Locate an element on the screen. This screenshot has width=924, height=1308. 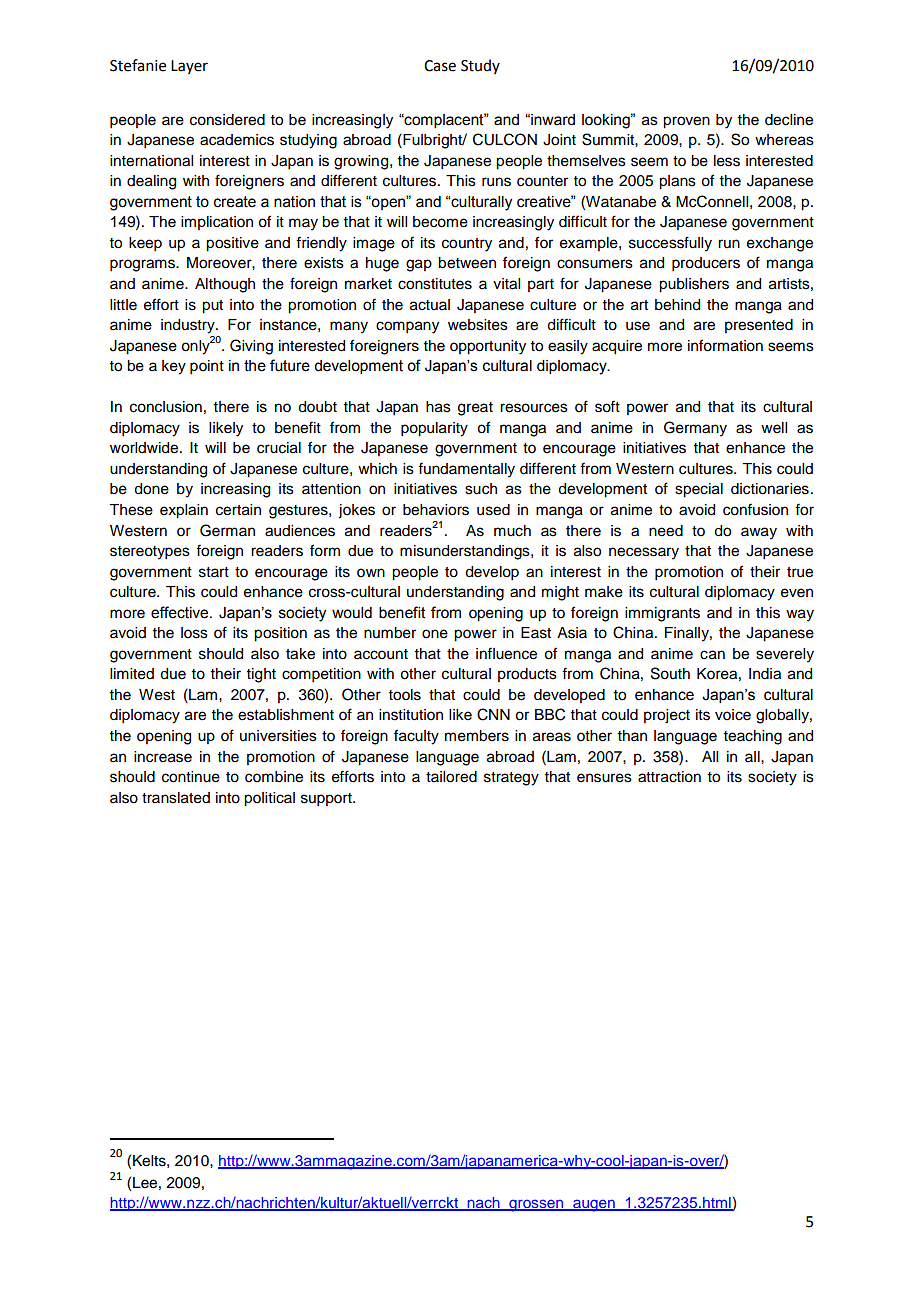
Case is located at coordinates (440, 66).
